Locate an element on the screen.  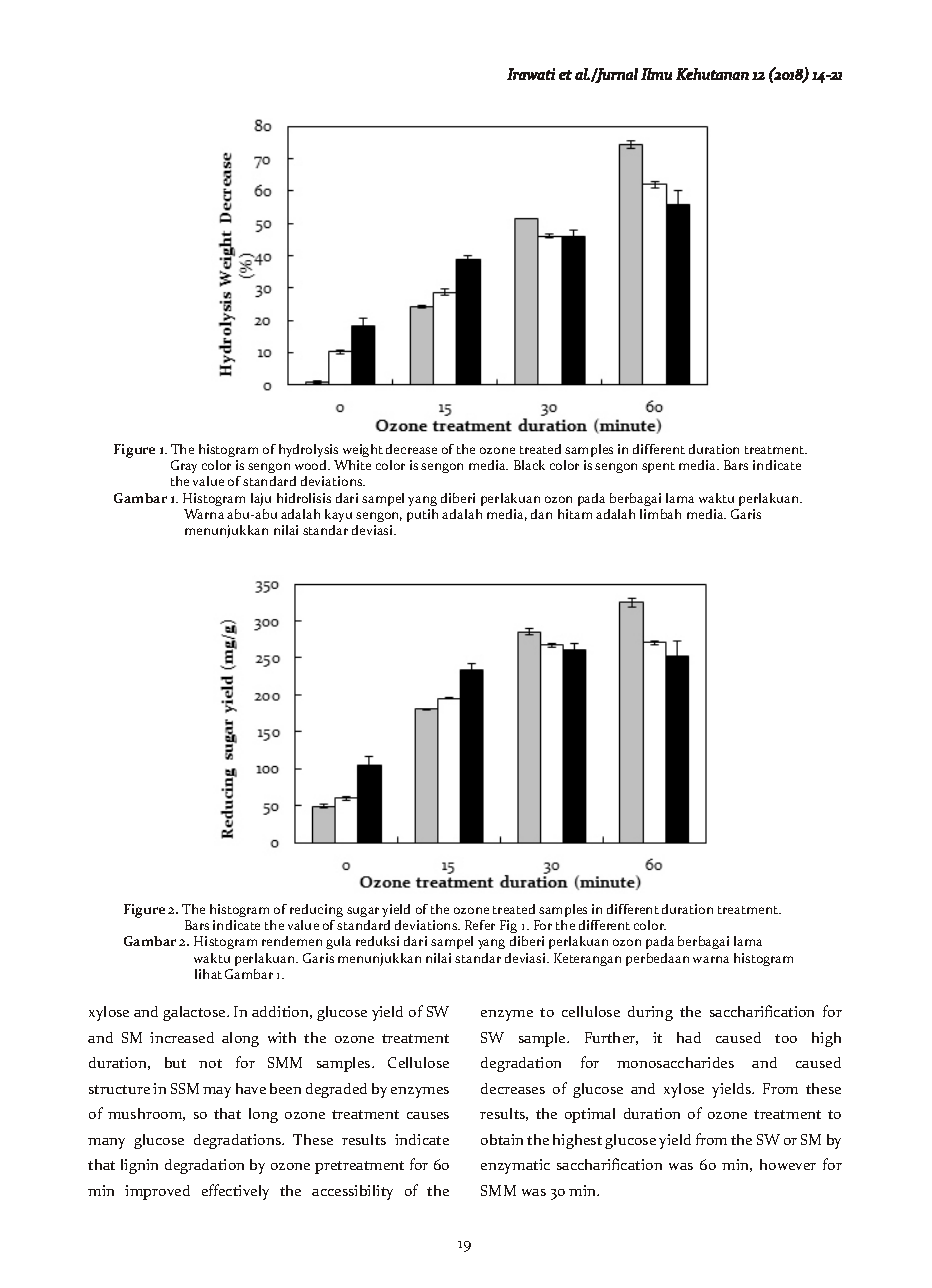
putih is located at coordinates (422, 515).
